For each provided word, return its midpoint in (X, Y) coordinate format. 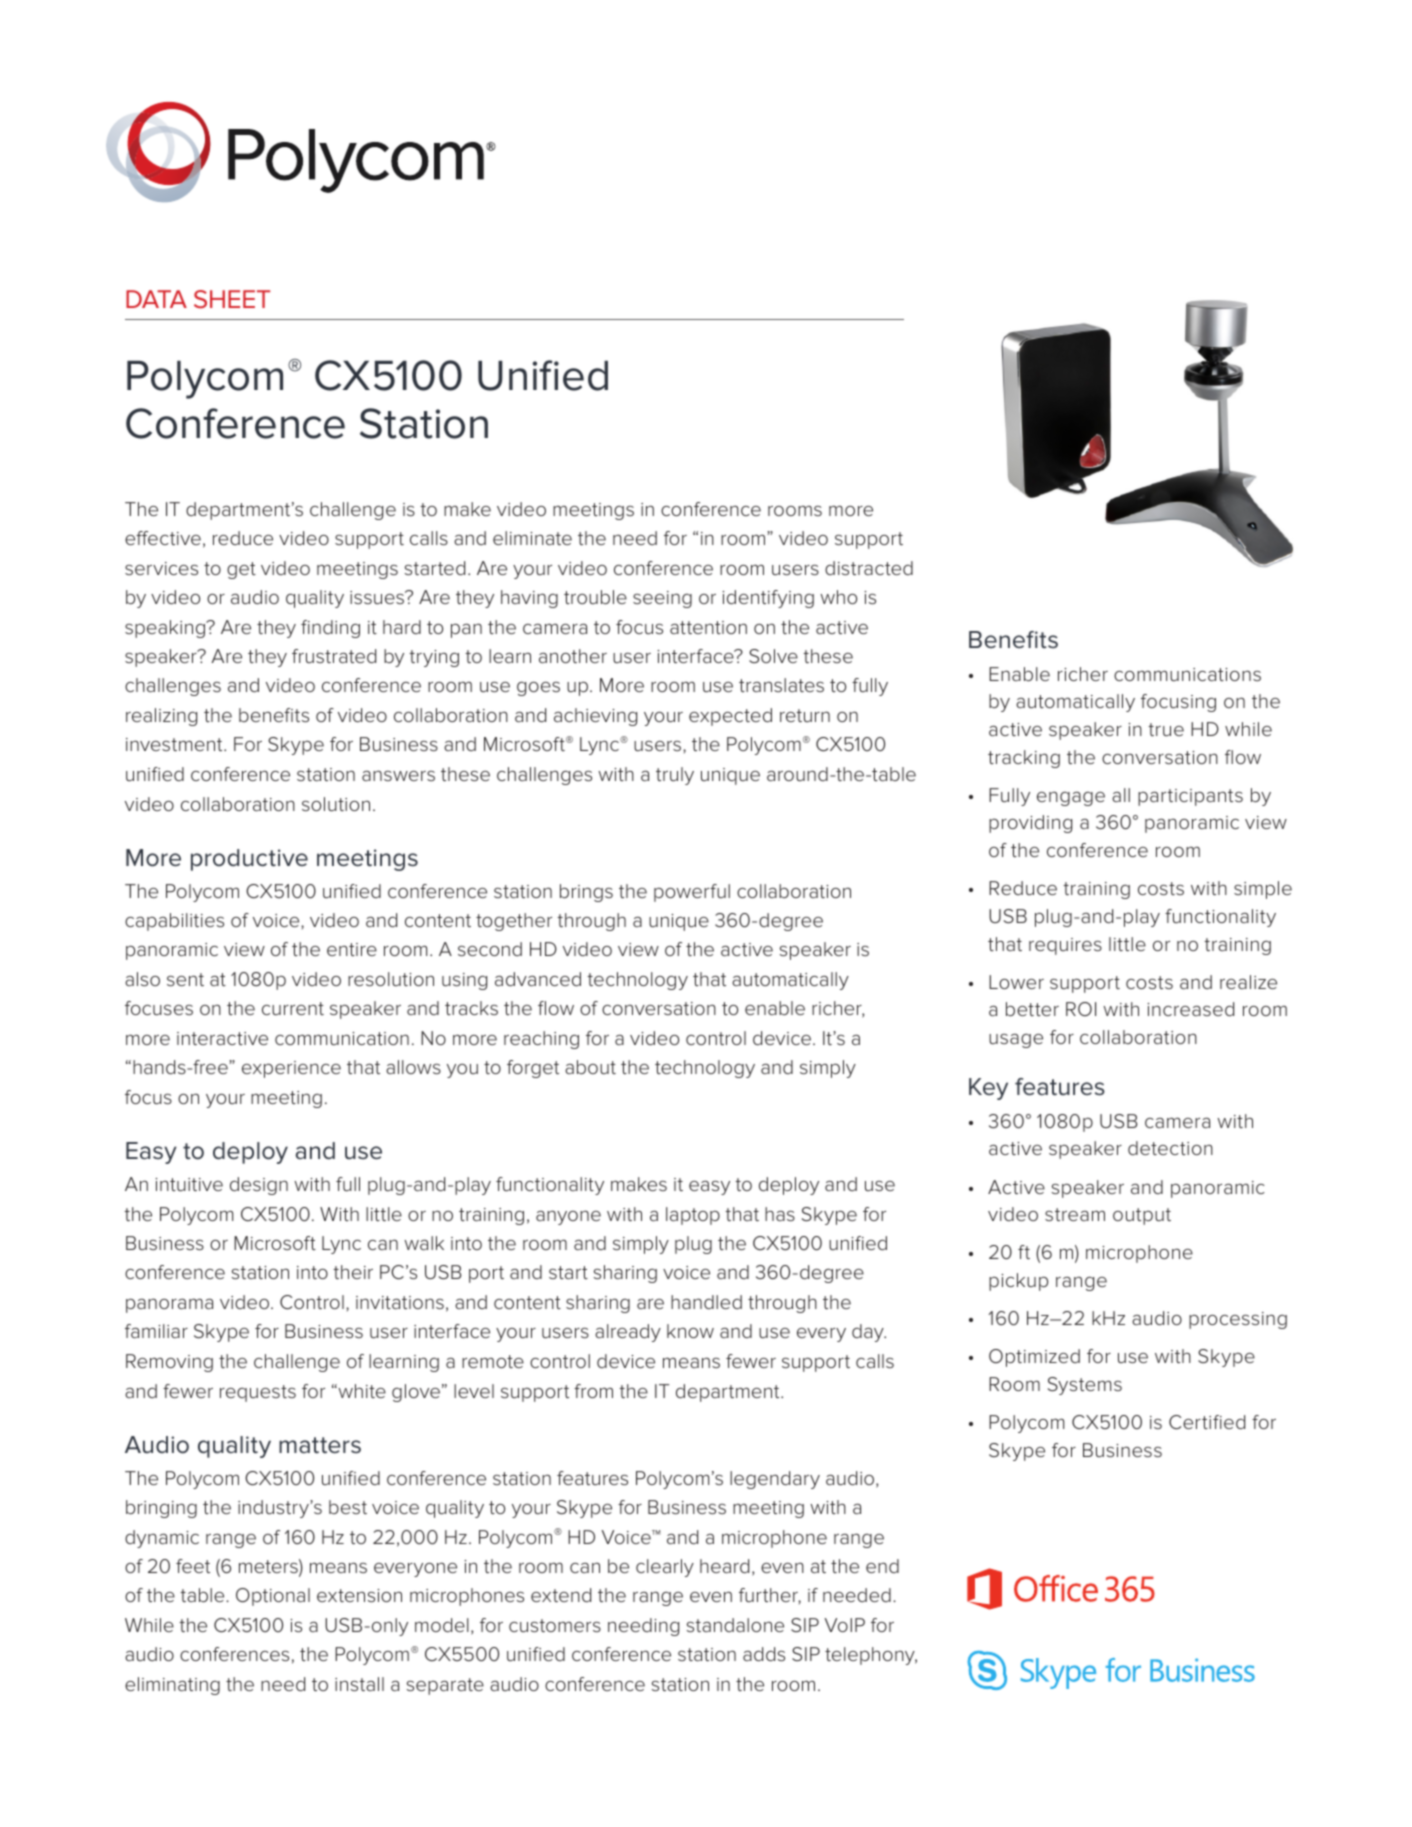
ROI (1081, 1009)
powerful (692, 893)
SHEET (232, 299)
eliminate (532, 538)
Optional (273, 1597)
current (293, 1008)
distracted (869, 568)
